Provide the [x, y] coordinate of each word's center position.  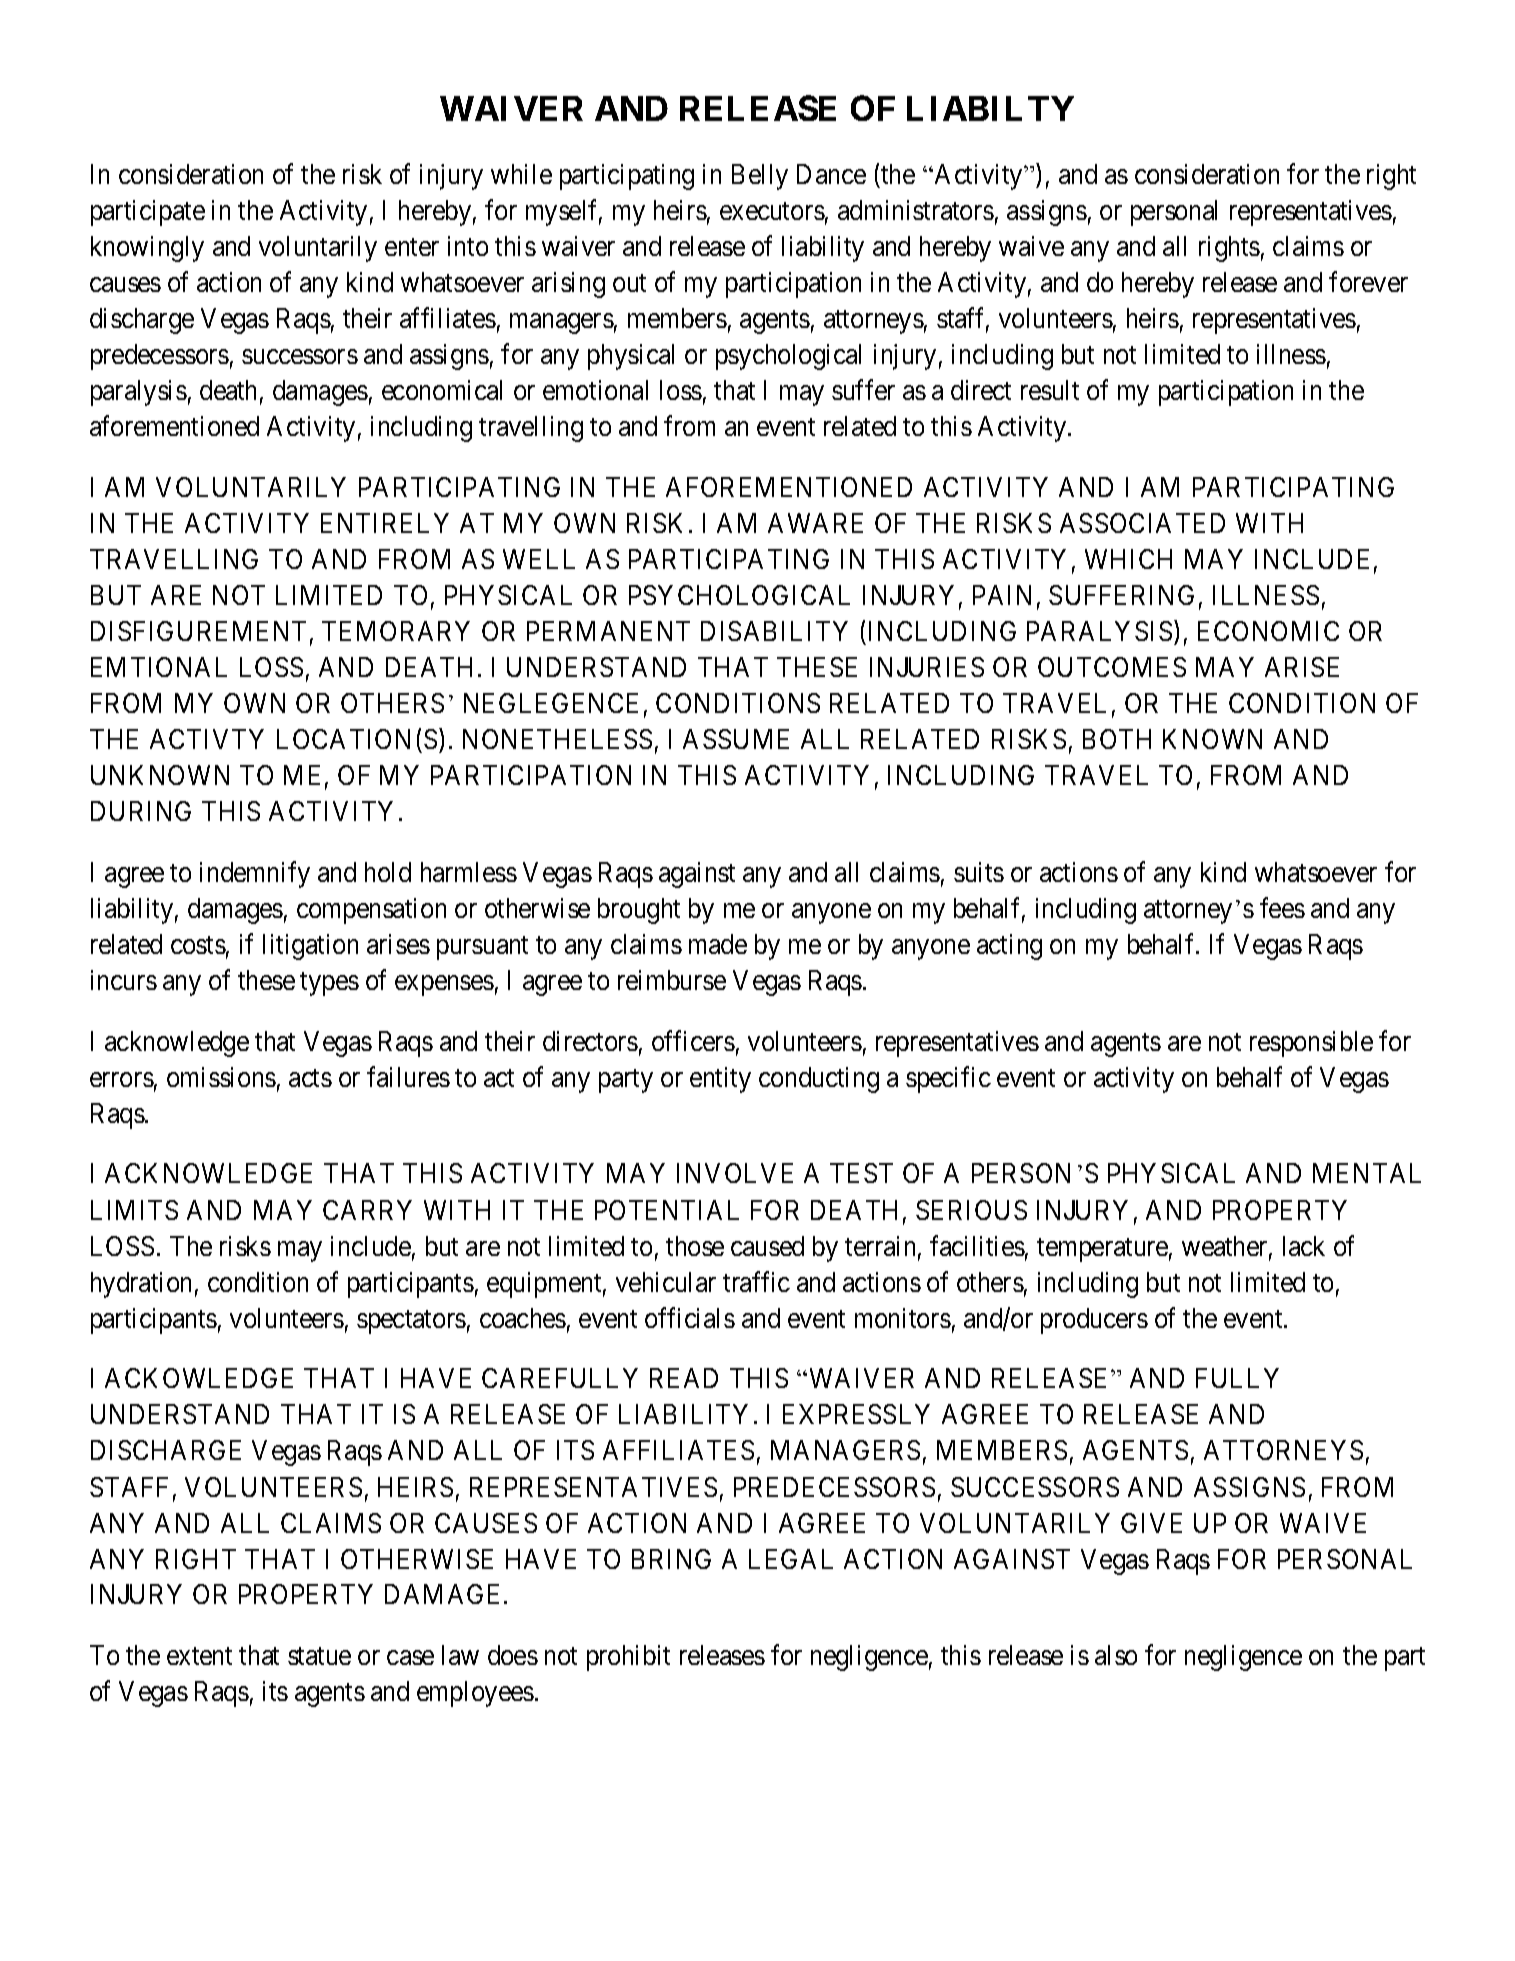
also [1116, 1655]
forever [1368, 281]
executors [772, 211]
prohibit [628, 1658]
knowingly [147, 249]
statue [319, 1656]
